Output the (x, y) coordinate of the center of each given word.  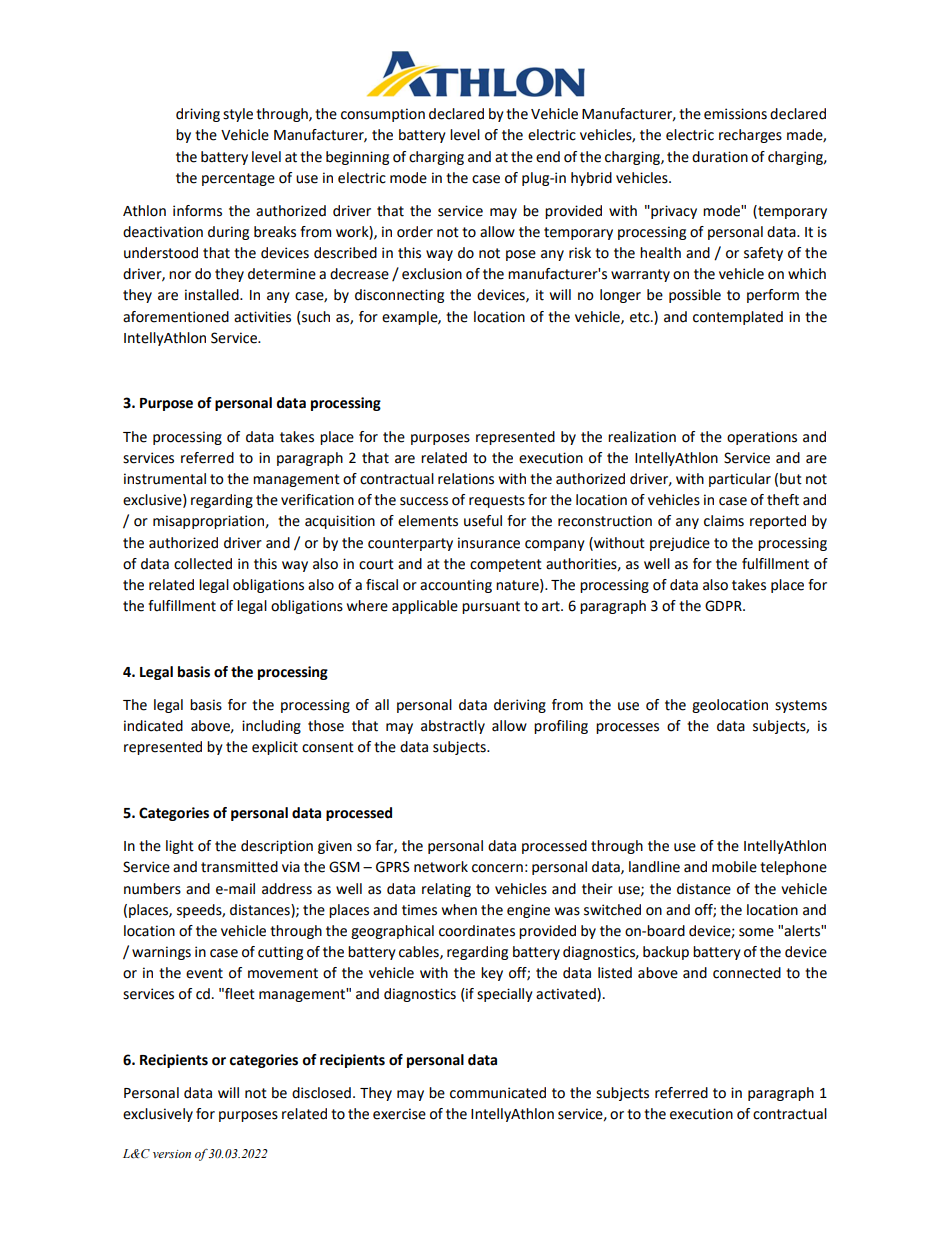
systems (801, 706)
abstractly (453, 727)
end (548, 157)
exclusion (432, 274)
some (756, 932)
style (238, 115)
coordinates (477, 931)
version (172, 1154)
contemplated (738, 318)
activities (262, 317)
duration (720, 157)
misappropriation (208, 522)
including (271, 727)
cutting (280, 953)
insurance (489, 543)
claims (724, 521)
